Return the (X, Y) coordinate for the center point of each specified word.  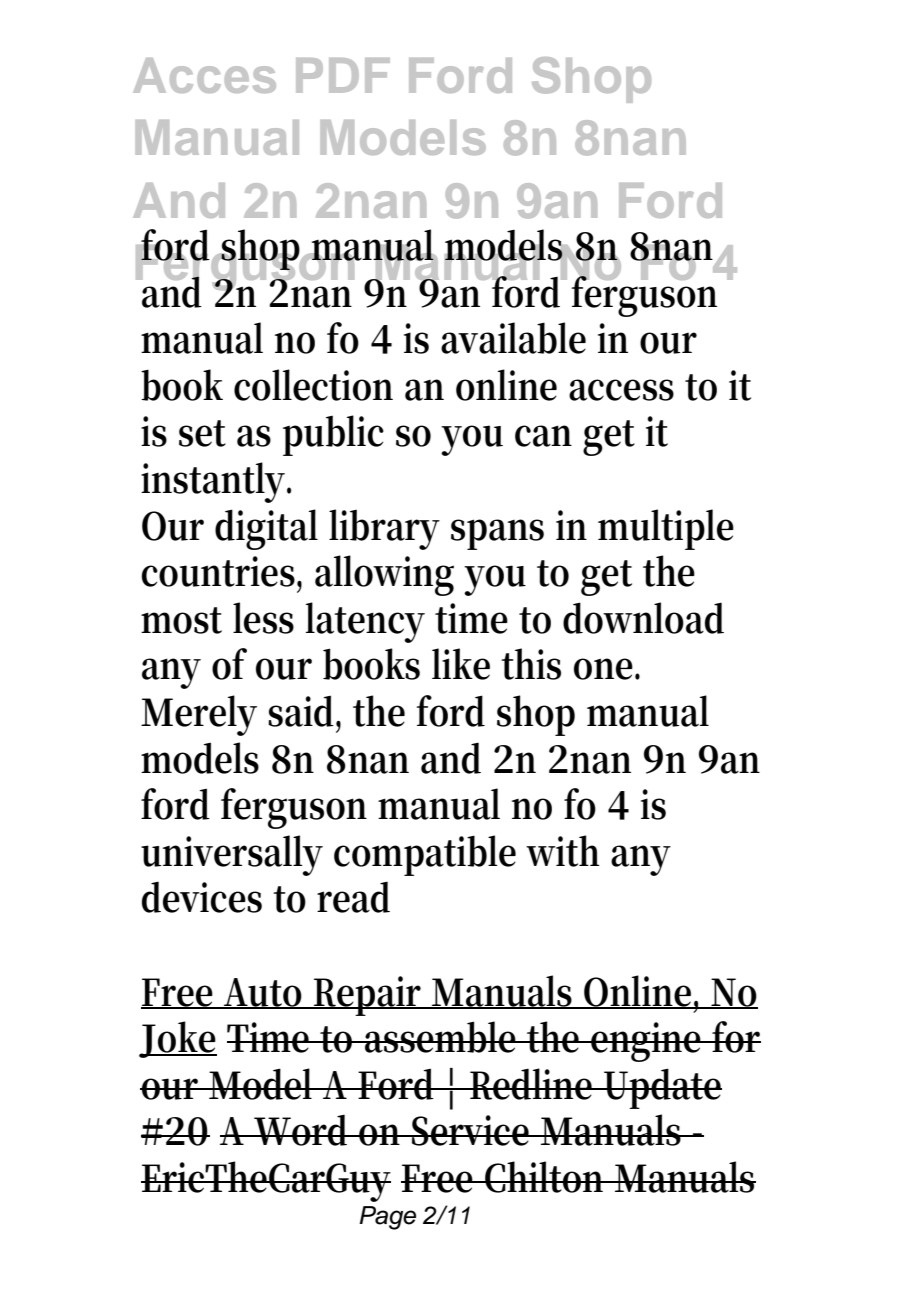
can (543, 436)
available (513, 338)
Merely (199, 715)
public (333, 435)
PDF (343, 75)
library (384, 529)
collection (313, 385)
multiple (666, 529)
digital (266, 529)
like (461, 664)
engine (647, 1042)
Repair (369, 996)
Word (302, 1130)
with (562, 851)
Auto (264, 993)
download (643, 618)
